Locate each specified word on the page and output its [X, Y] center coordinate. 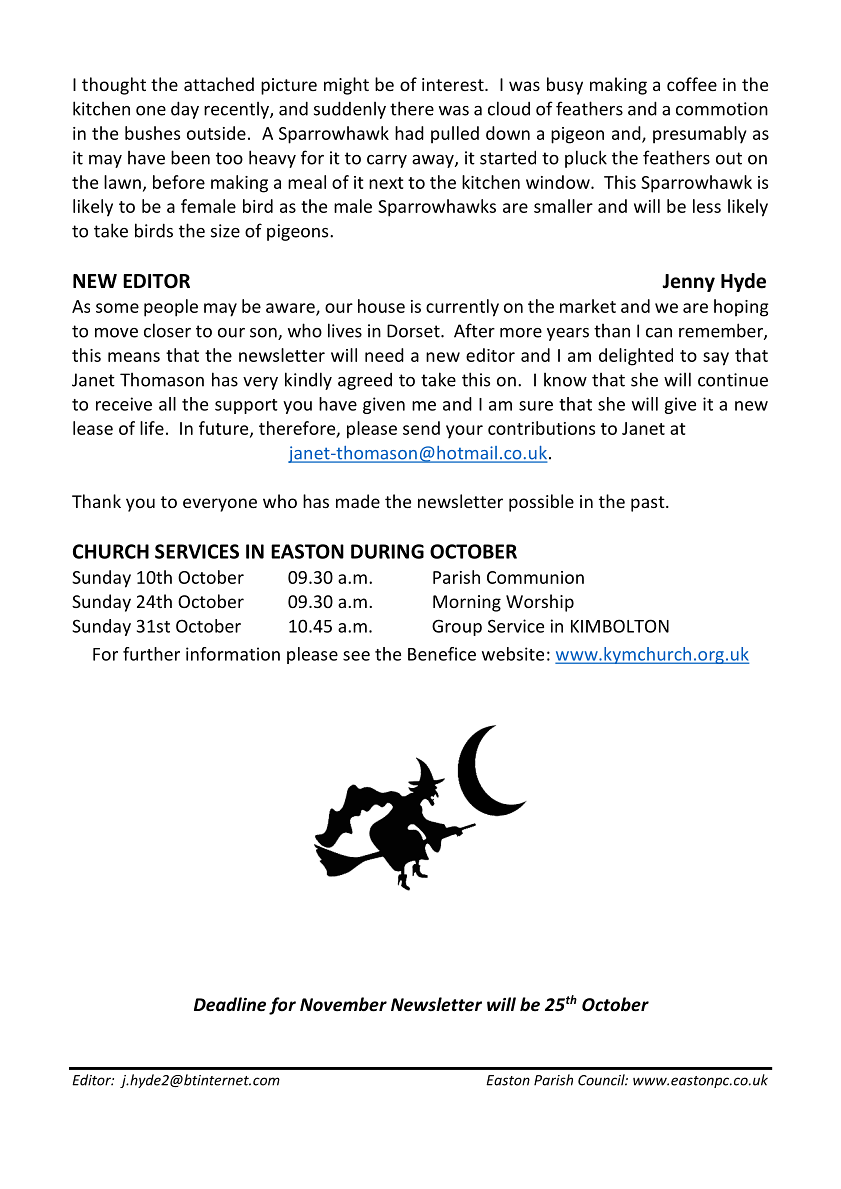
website [513, 654]
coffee [692, 84]
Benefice [442, 654]
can [659, 333]
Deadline [230, 1004]
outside [216, 133]
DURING [387, 551]
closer [167, 330]
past [649, 504]
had [409, 133]
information [233, 654]
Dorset [414, 331]
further [151, 654]
